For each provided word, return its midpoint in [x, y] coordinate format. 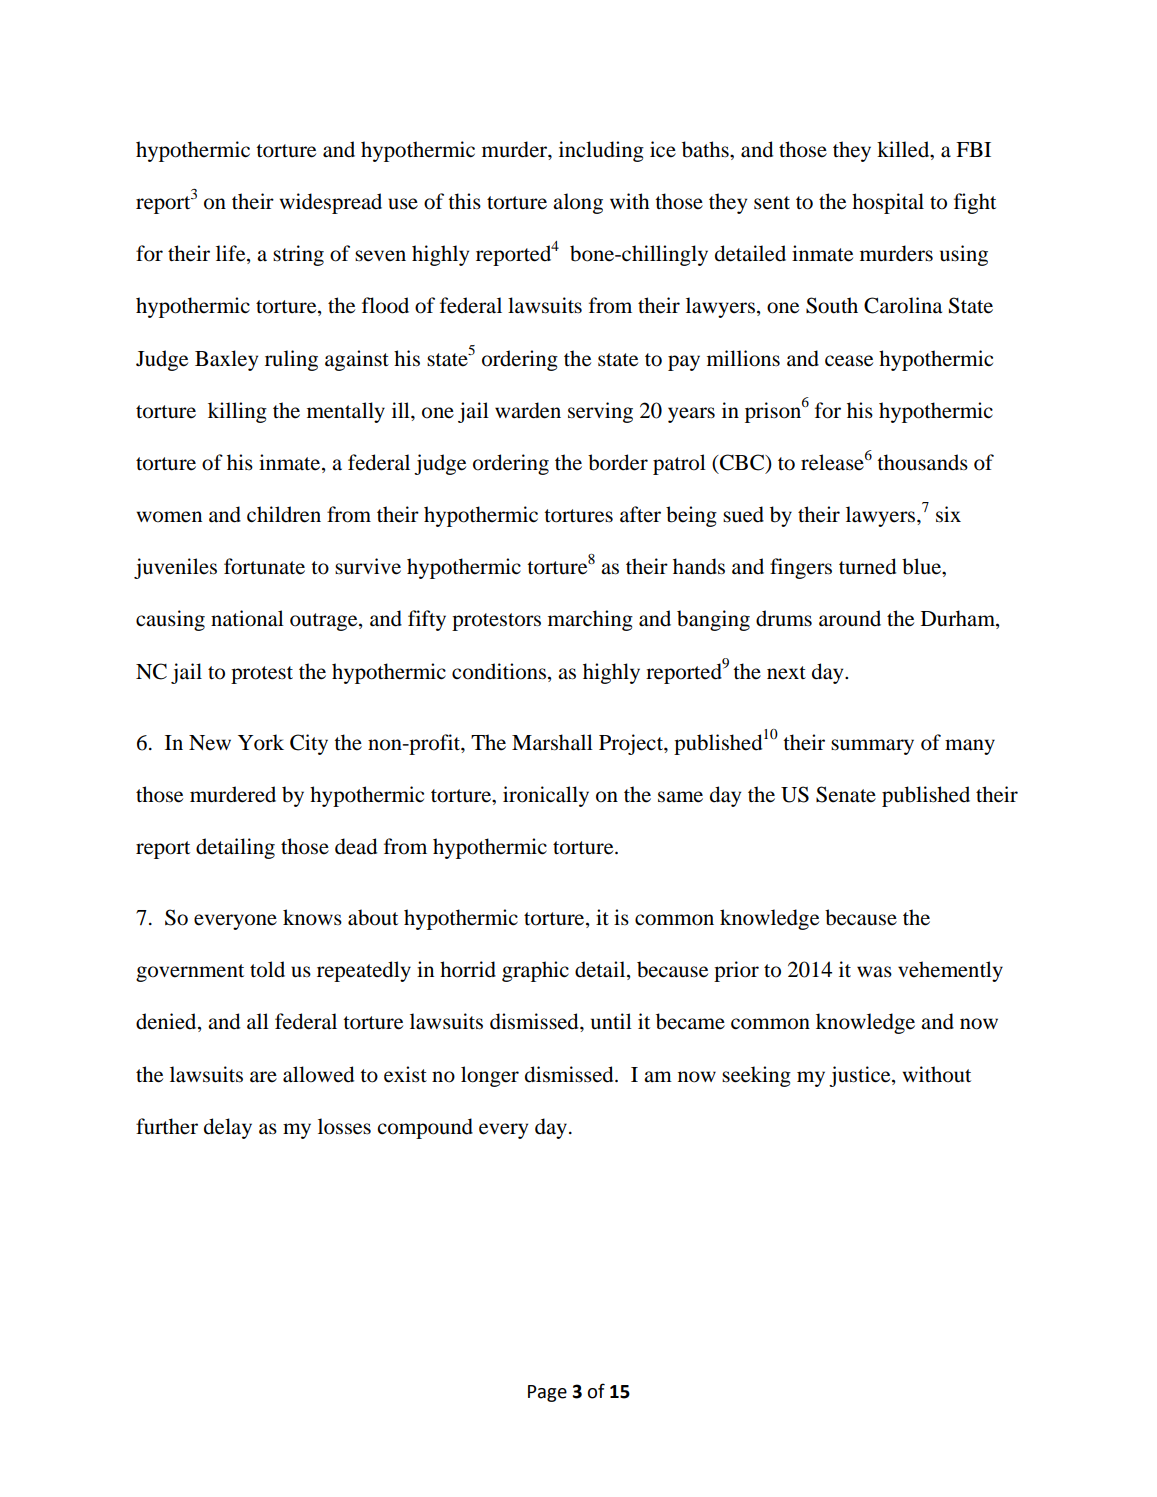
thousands [922, 462]
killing [237, 412]
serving [600, 412]
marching [590, 620]
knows [312, 917]
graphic [535, 971]
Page [547, 1393]
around [850, 618]
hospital [888, 203]
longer [490, 1076]
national [247, 618]
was [874, 972]
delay [228, 1128]
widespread [330, 203]
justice [861, 1076]
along [578, 203]
